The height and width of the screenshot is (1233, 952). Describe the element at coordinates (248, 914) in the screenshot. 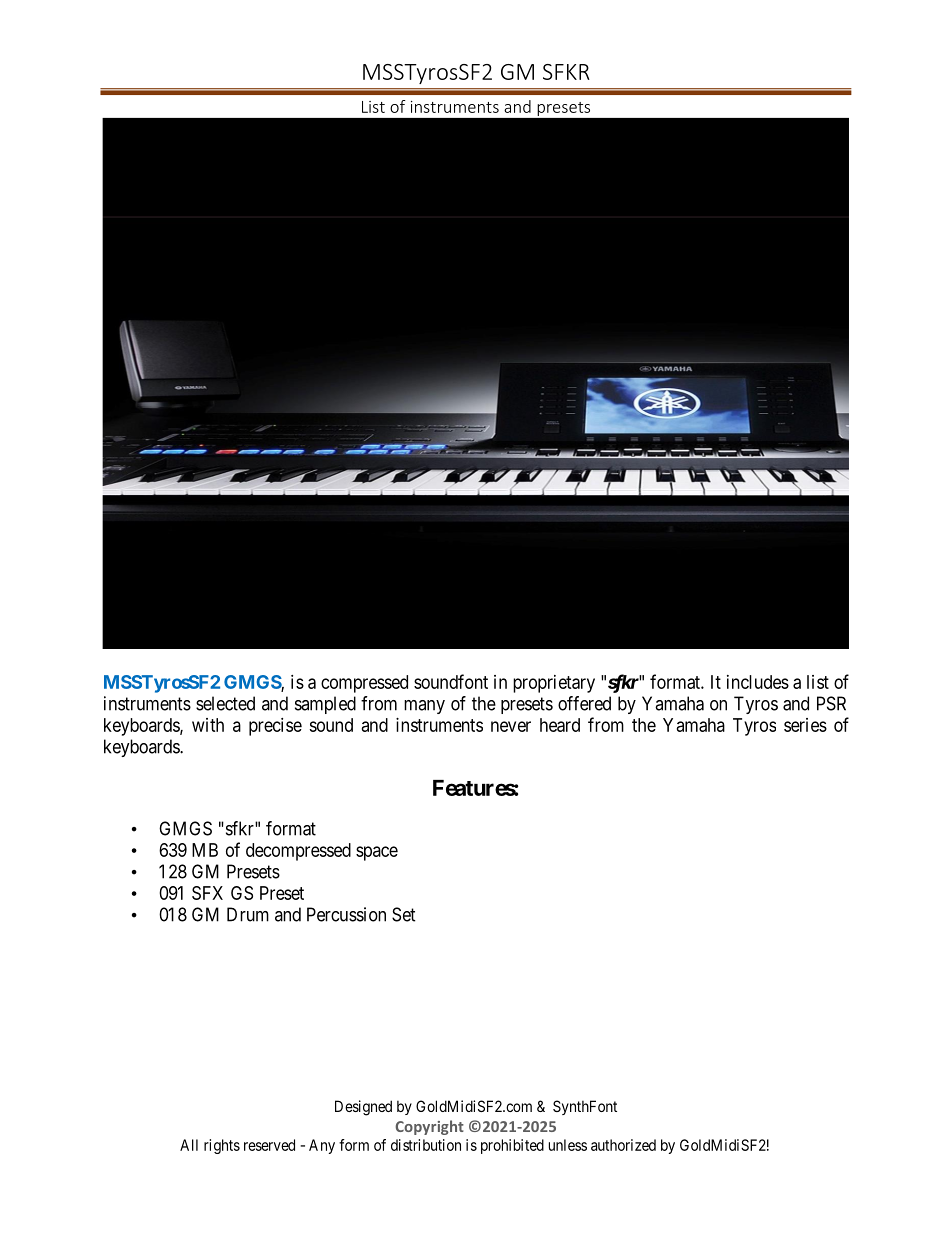

I see `Drum` at that location.
